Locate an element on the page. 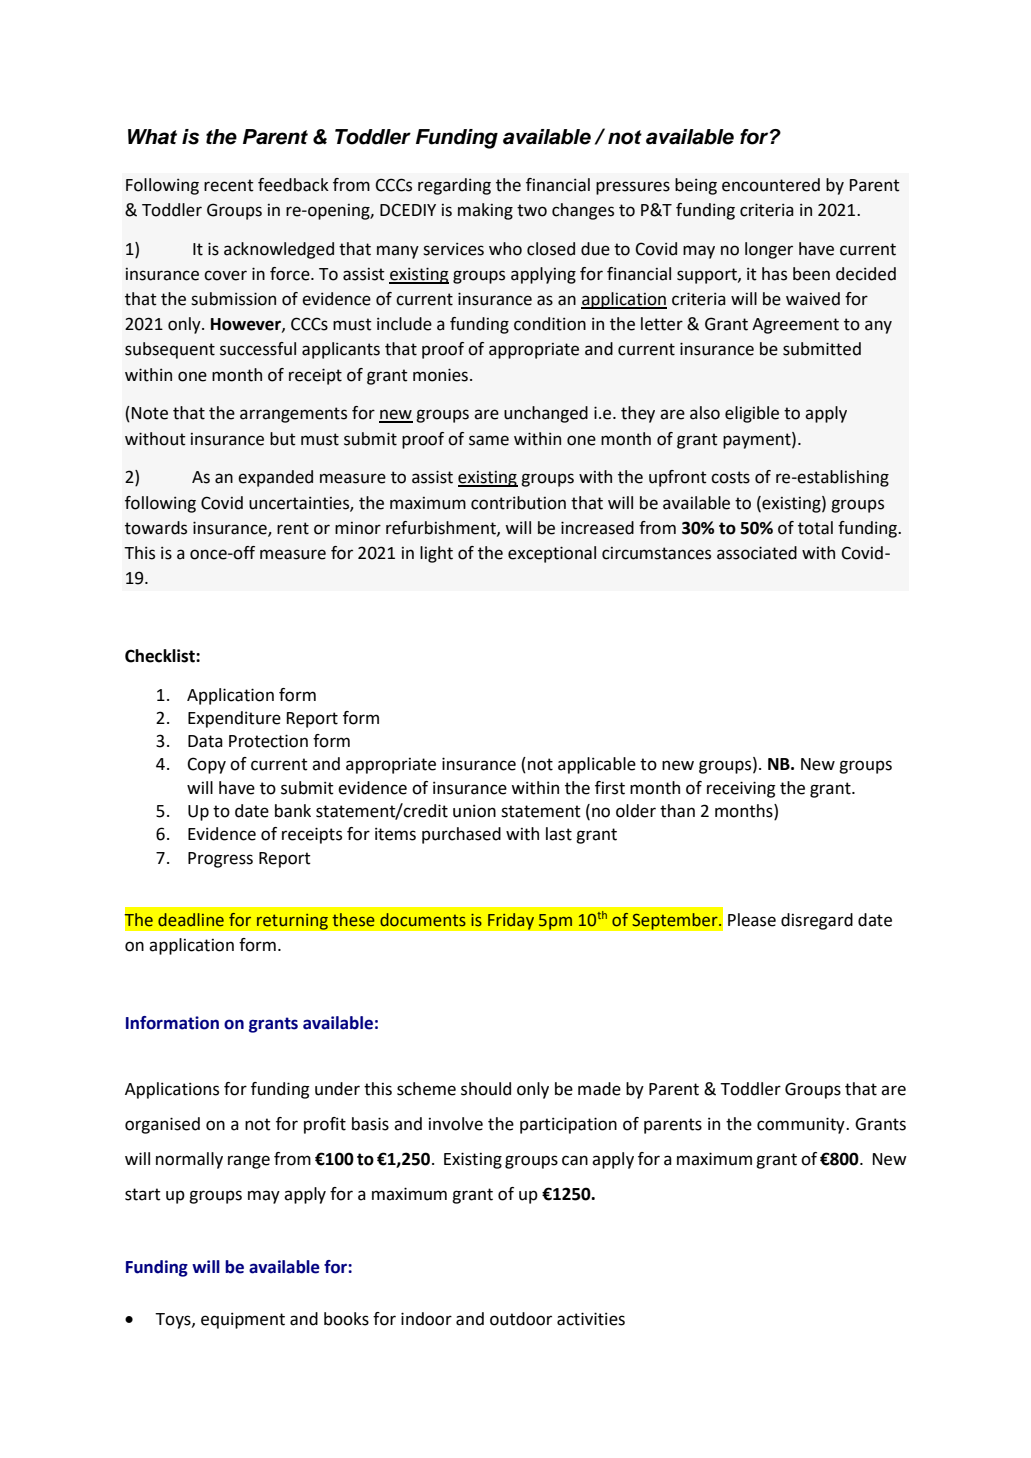 Image resolution: width=1031 pixels, height=1458 pixels. longer is located at coordinates (769, 250).
